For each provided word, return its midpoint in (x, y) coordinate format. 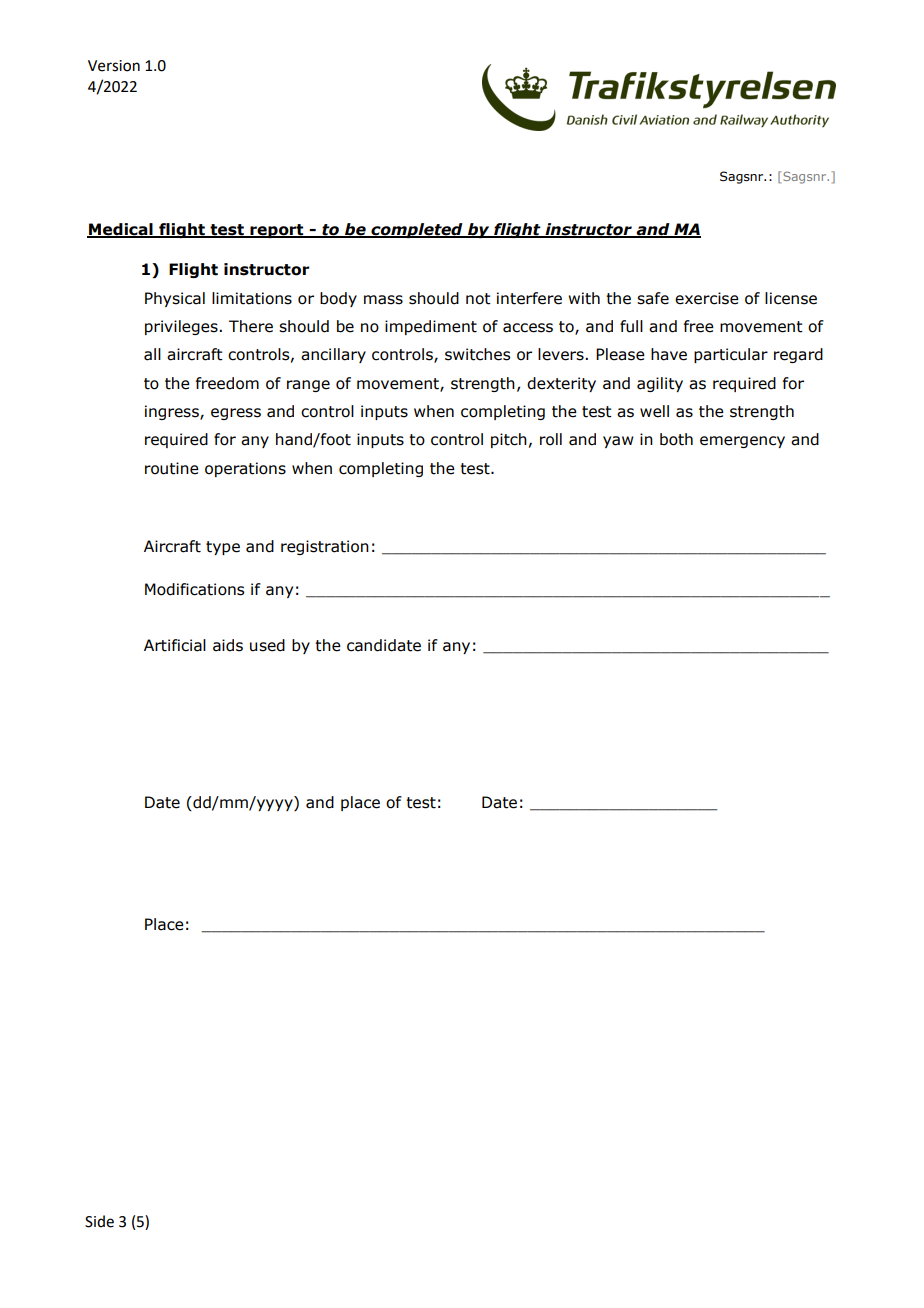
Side (99, 1221)
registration (325, 547)
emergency (742, 442)
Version (114, 66)
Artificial (175, 645)
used (267, 645)
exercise (707, 298)
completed (417, 230)
